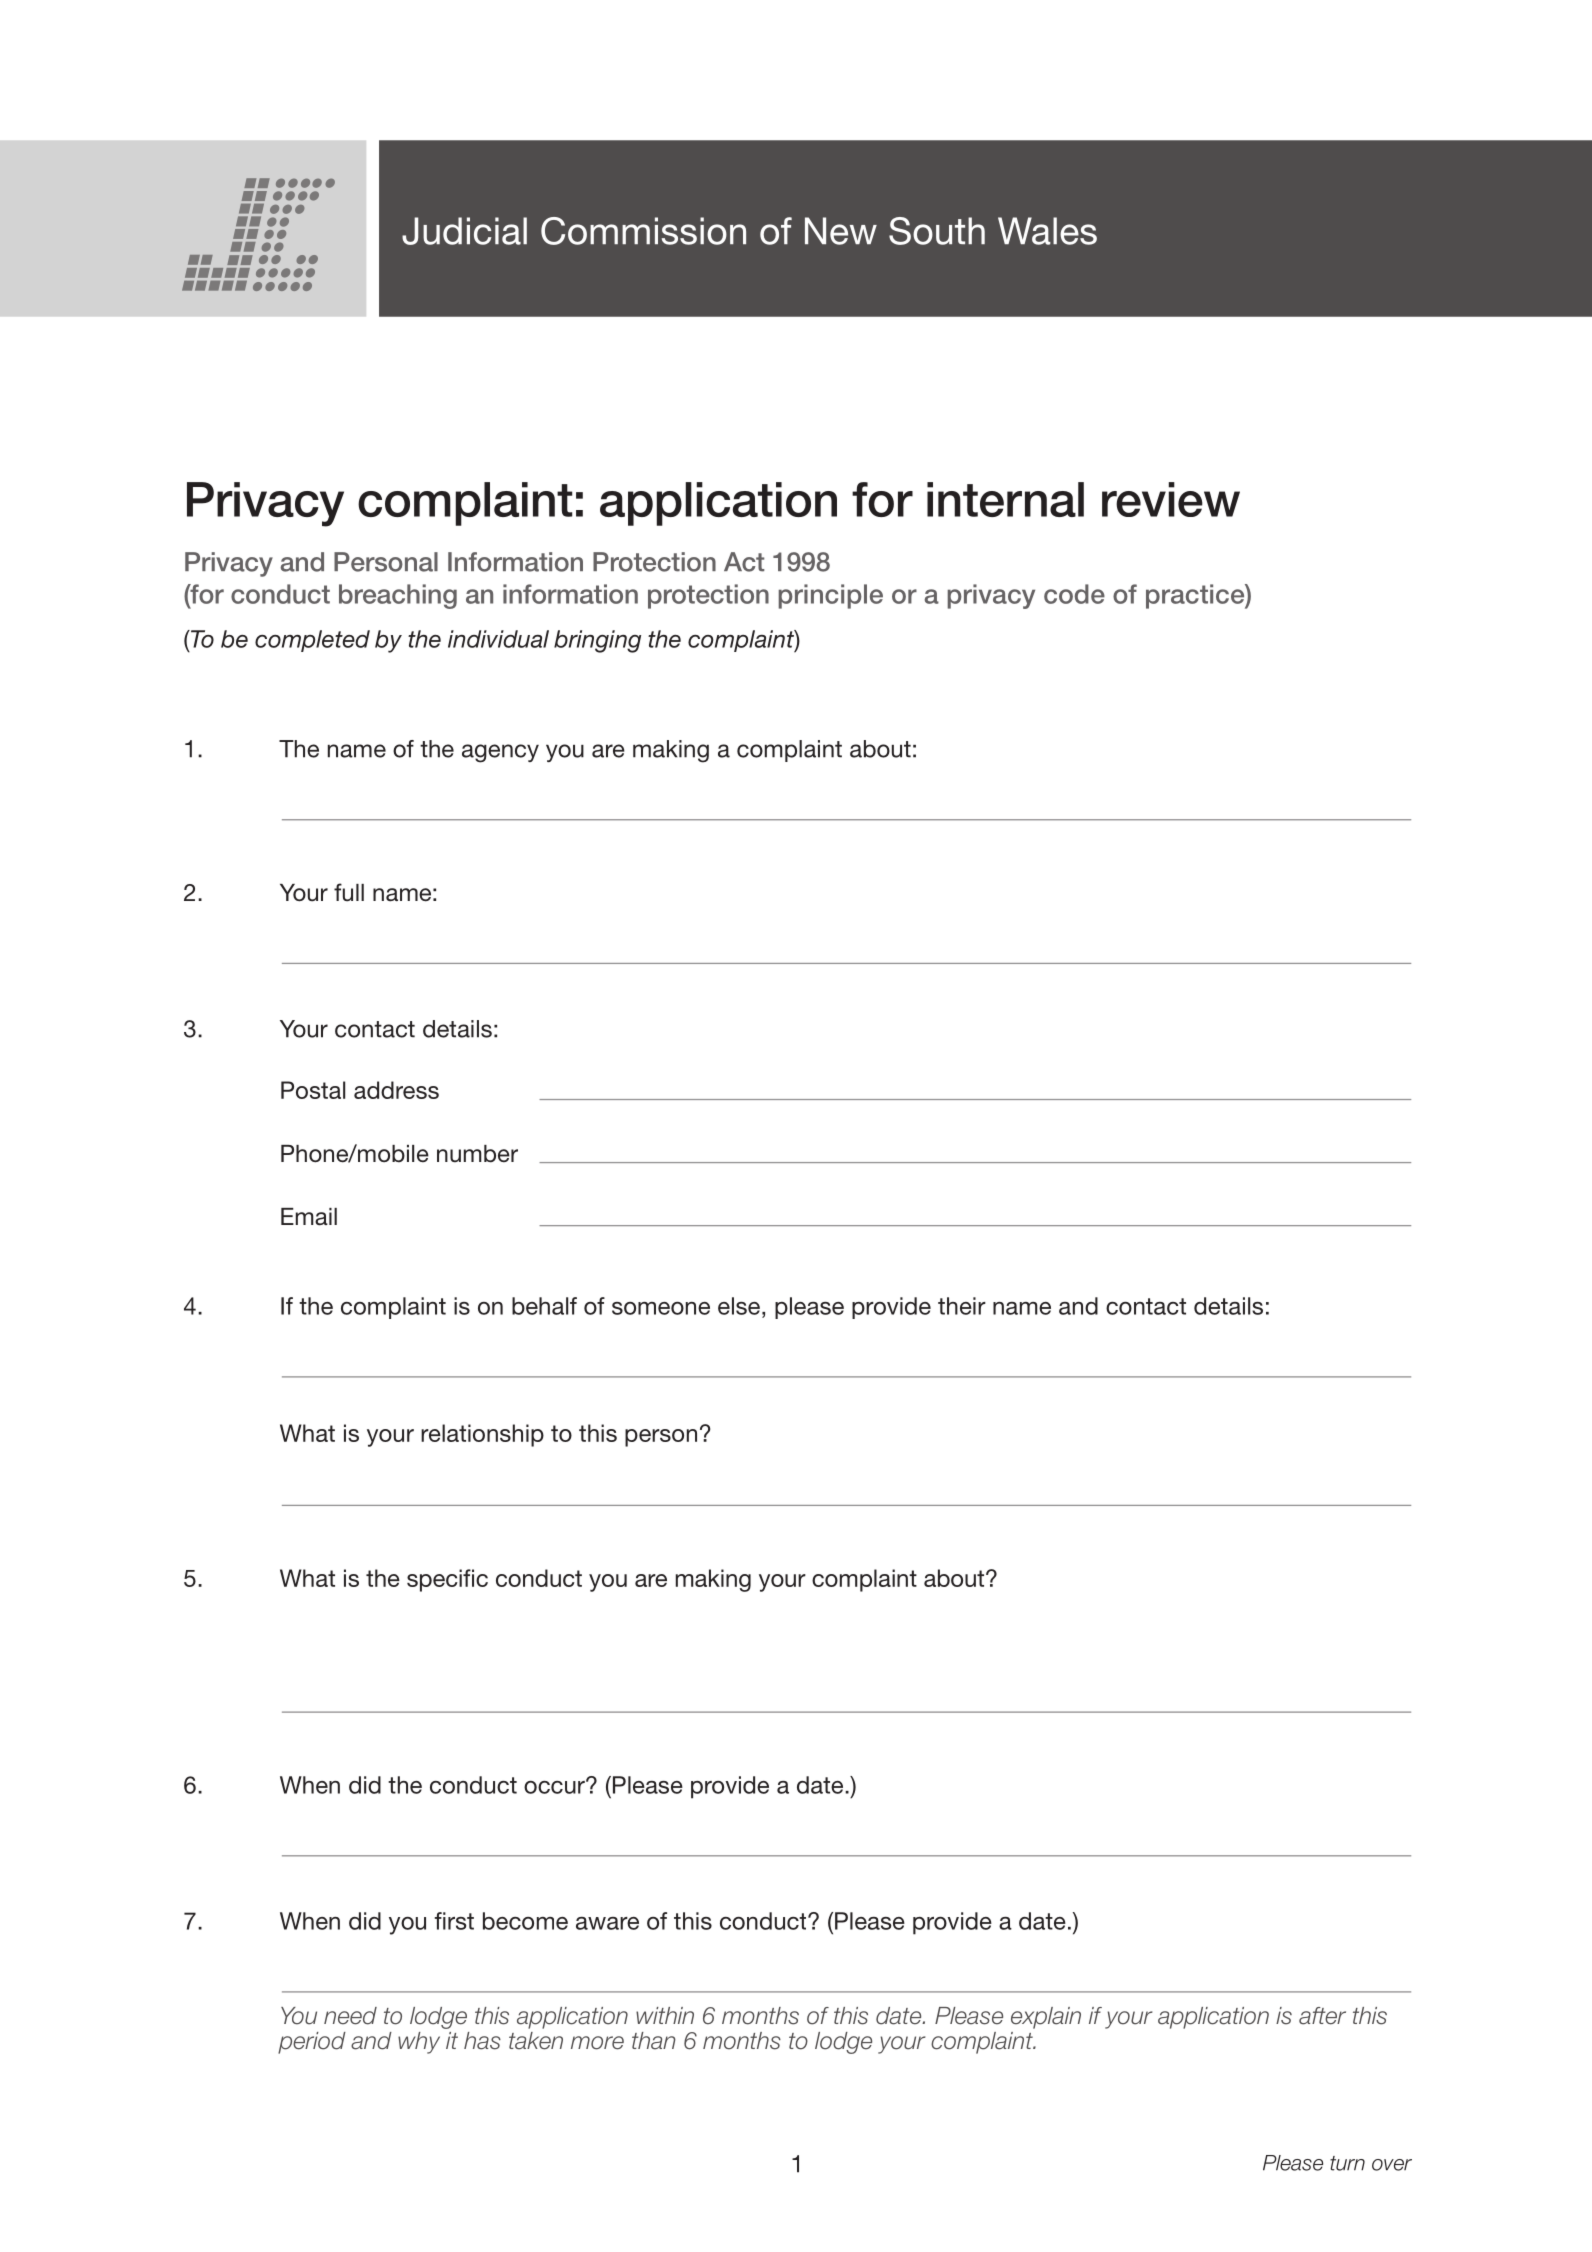  What do you see at coordinates (1347, 2163) in the image?
I see `turn` at bounding box center [1347, 2163].
